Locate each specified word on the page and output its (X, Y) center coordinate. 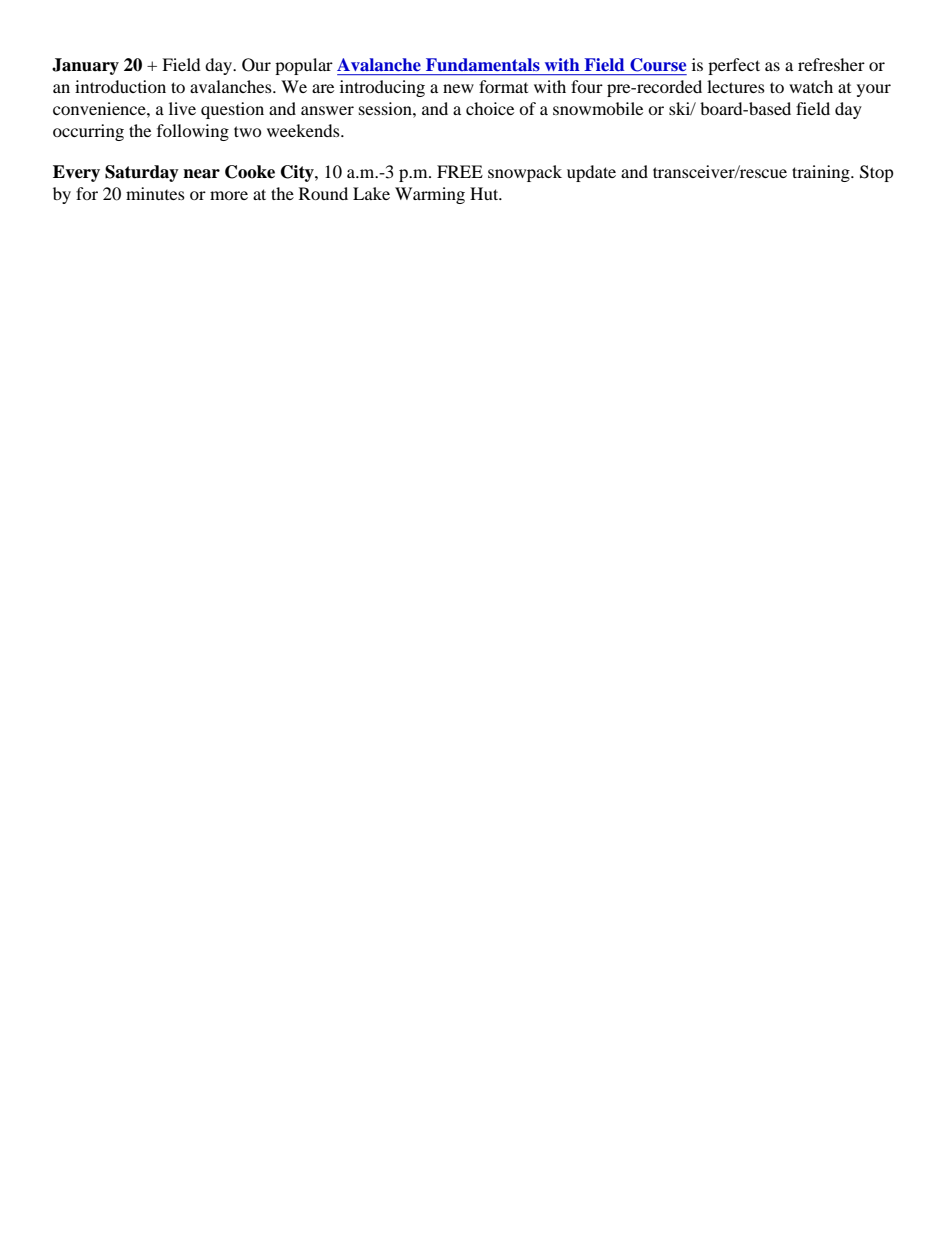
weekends (304, 130)
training (822, 173)
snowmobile (598, 108)
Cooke (250, 172)
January (85, 66)
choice (490, 108)
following (193, 132)
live (182, 108)
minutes (155, 193)
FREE (460, 171)
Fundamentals (483, 64)
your (874, 90)
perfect (734, 66)
